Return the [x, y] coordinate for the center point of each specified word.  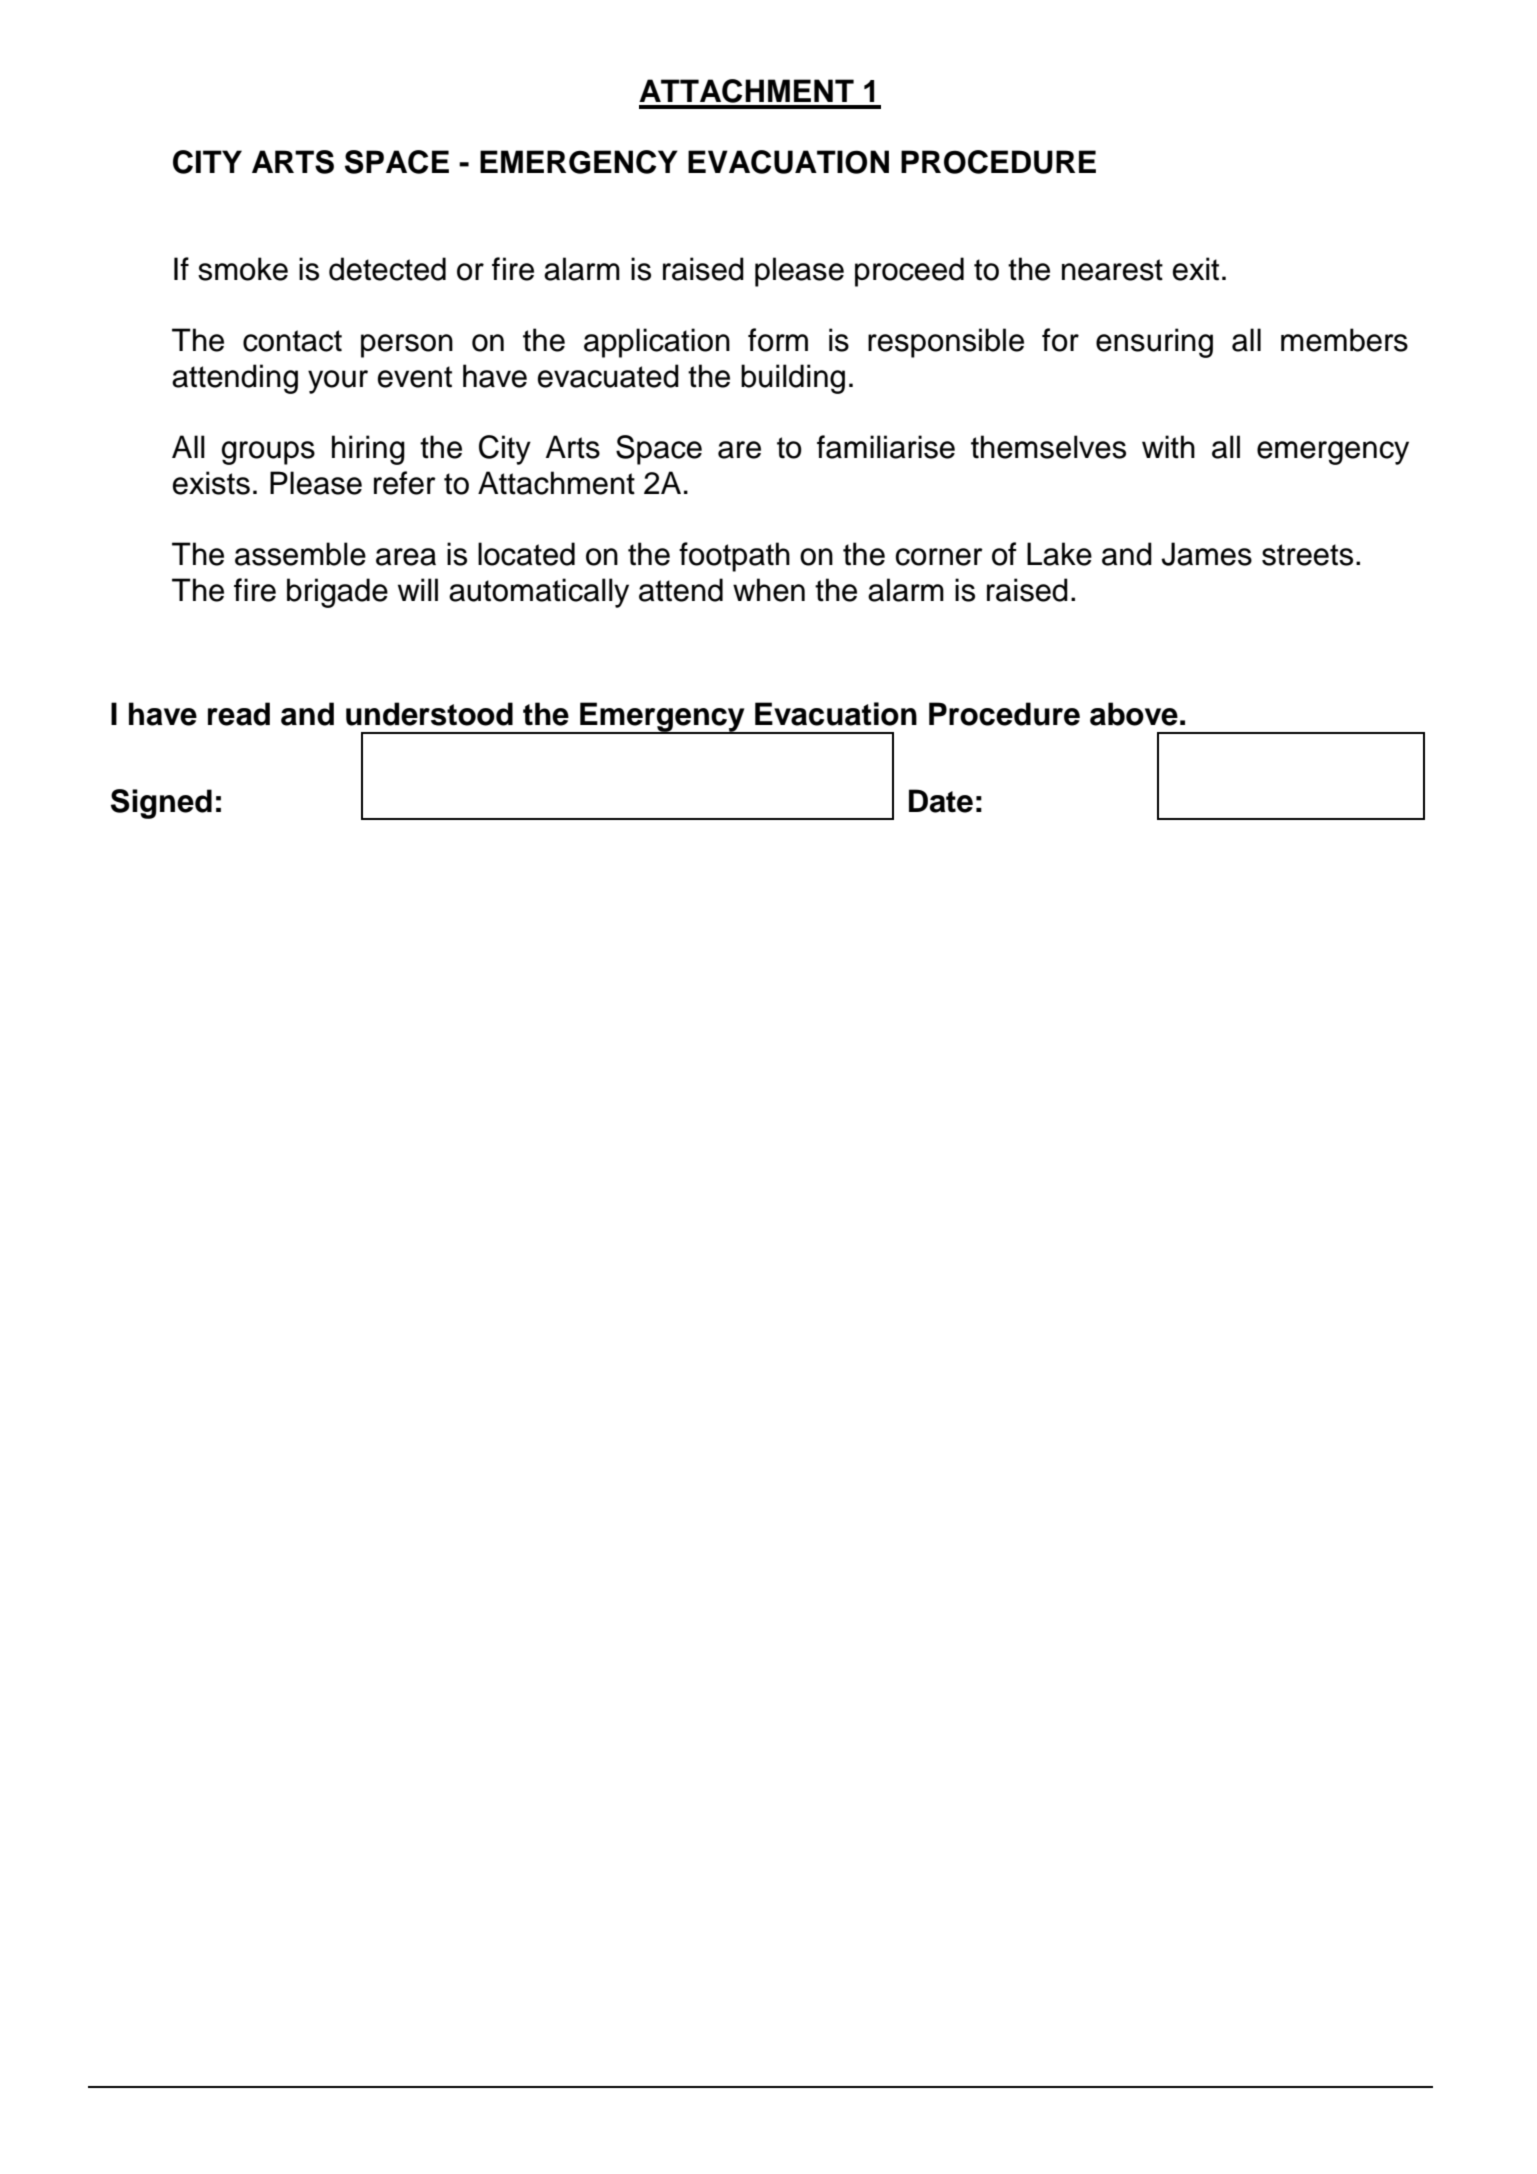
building [793, 379]
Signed [161, 804]
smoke [243, 269]
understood [429, 714]
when [769, 590]
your [338, 382]
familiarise [886, 447]
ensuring [1154, 343]
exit [1196, 269]
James [1206, 554]
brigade [337, 593]
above [1134, 714]
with [1168, 447]
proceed [909, 272]
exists [211, 483]
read [239, 714]
